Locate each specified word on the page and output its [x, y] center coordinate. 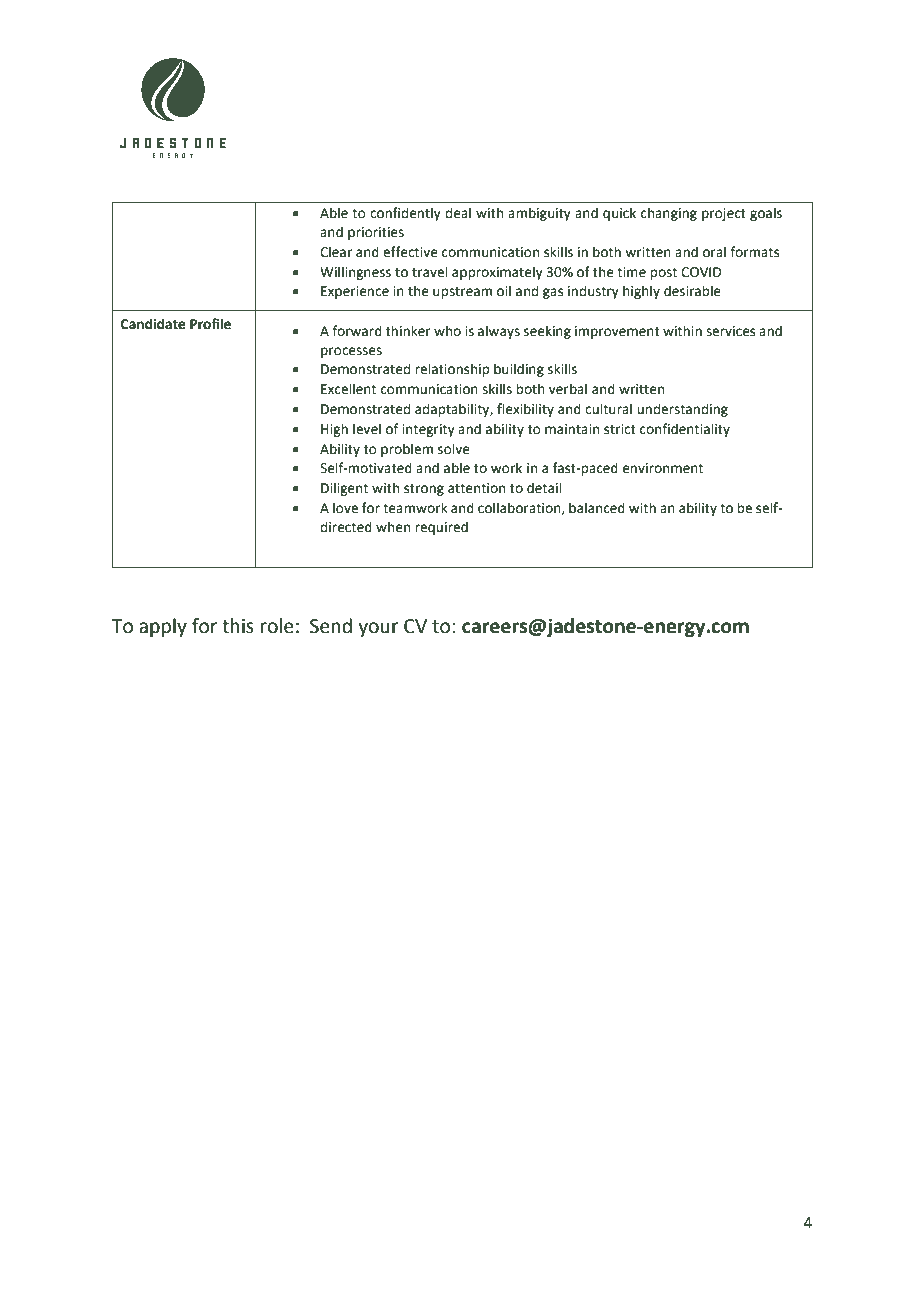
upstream [462, 293]
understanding [682, 410]
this [238, 626]
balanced [597, 508]
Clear [336, 252]
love [345, 508]
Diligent [344, 489]
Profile [210, 324]
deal [458, 213]
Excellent [348, 389]
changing [669, 214]
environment [663, 468]
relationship [452, 370]
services [730, 331]
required [441, 528]
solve [454, 449]
